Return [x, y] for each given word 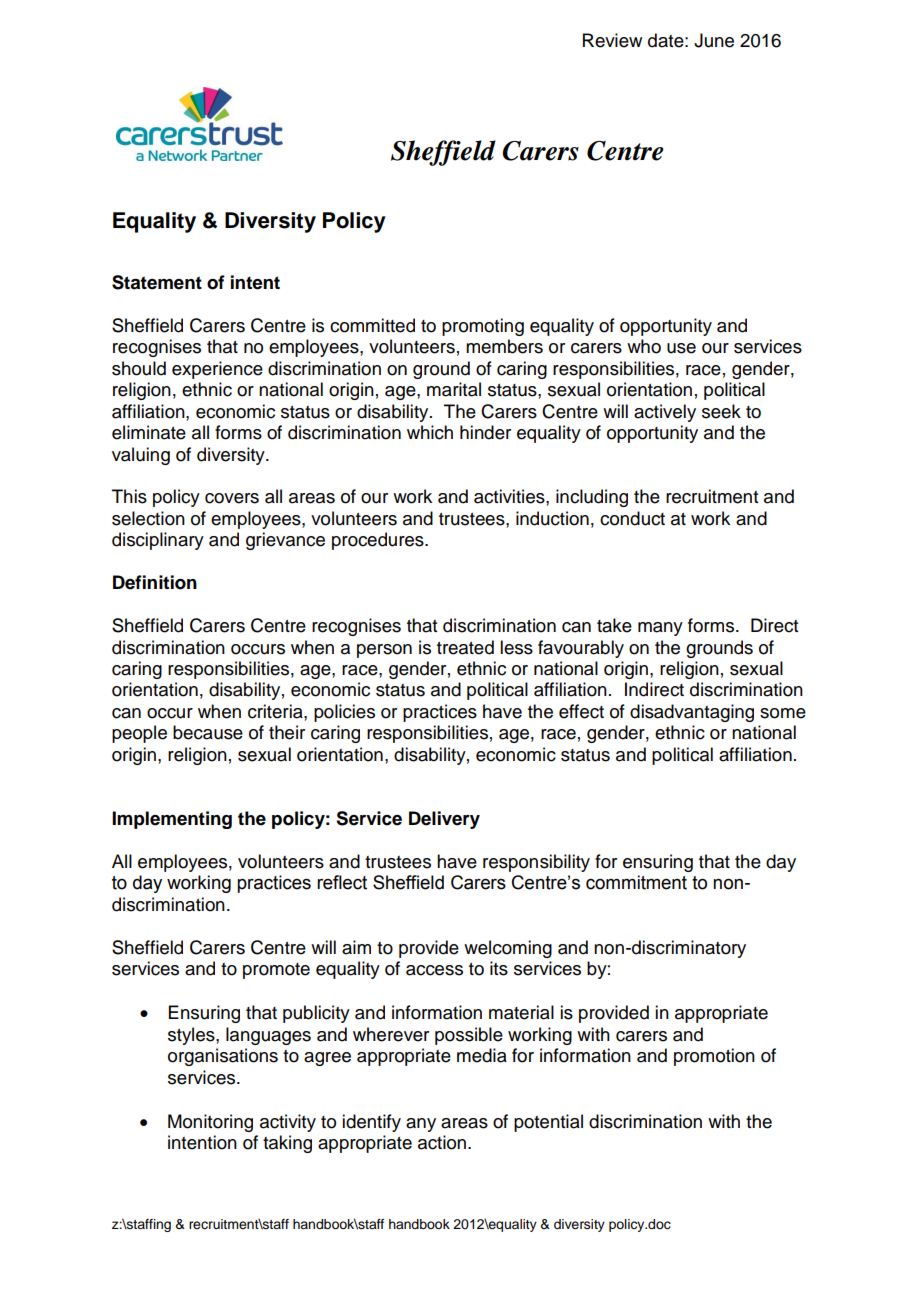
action [442, 1142]
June [714, 40]
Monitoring [210, 1123]
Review [612, 40]
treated [465, 647]
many [660, 629]
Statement [157, 282]
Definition [155, 582]
